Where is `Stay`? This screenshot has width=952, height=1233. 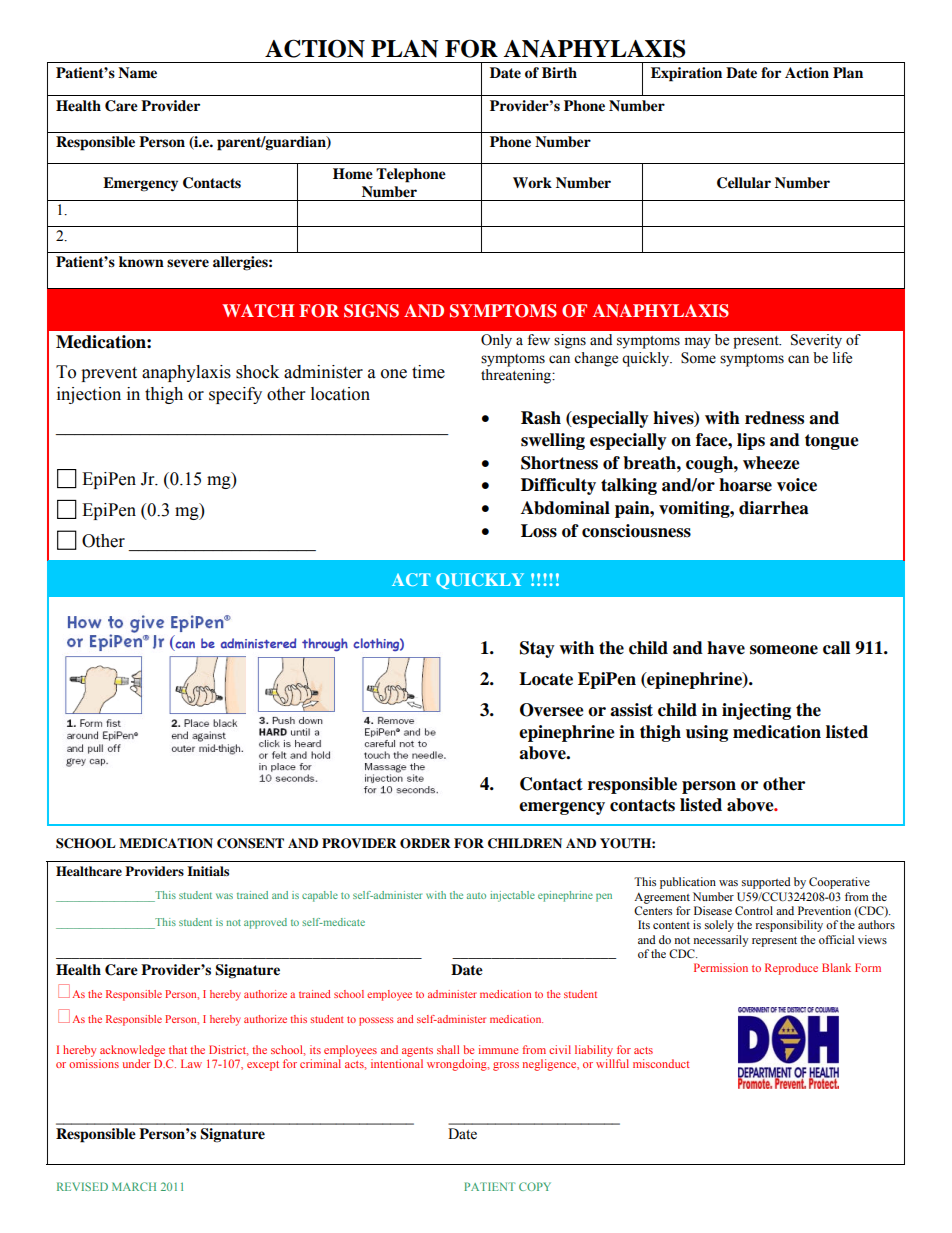 Stay is located at coordinates (537, 649).
